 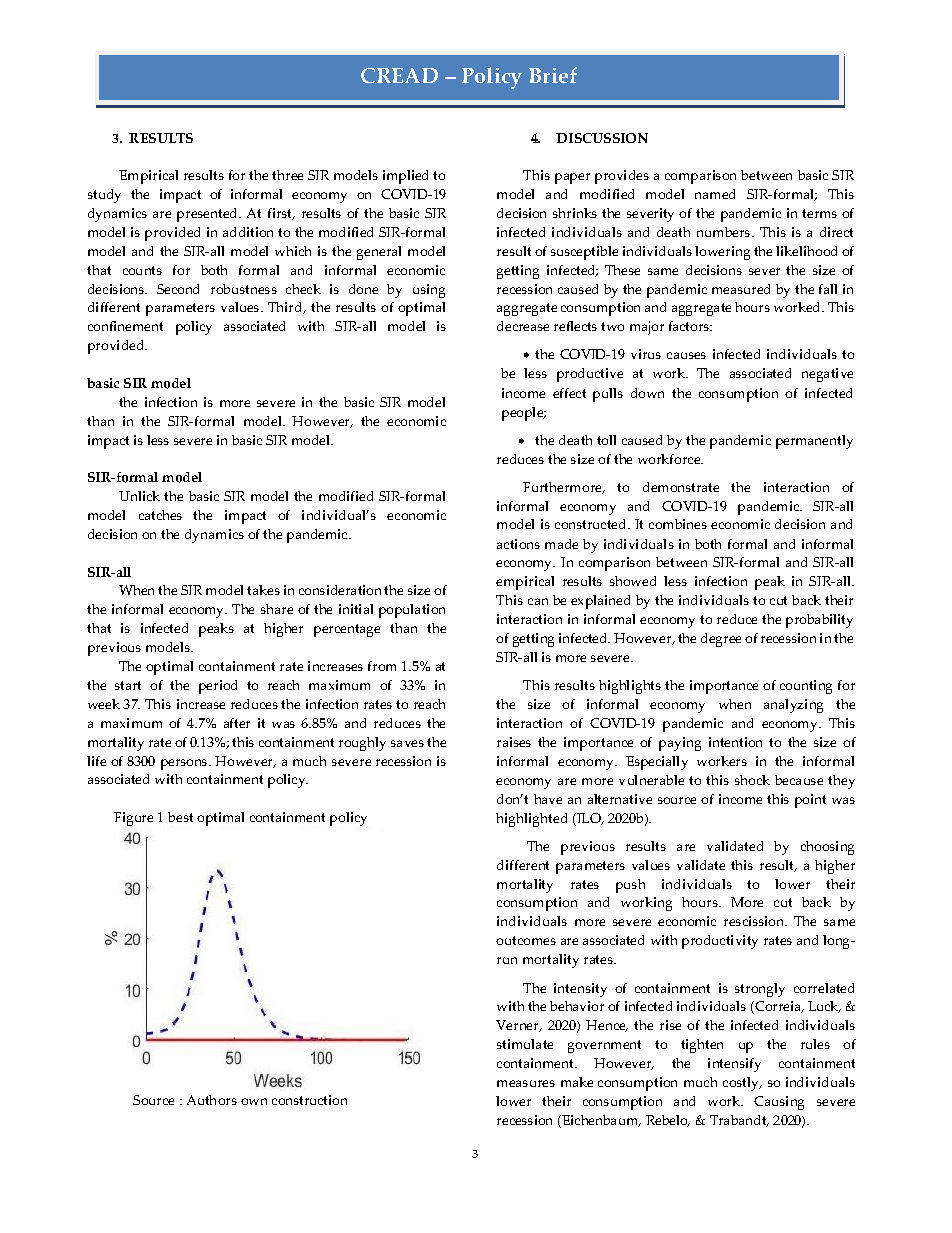 I want to click on population, so click(x=412, y=611).
